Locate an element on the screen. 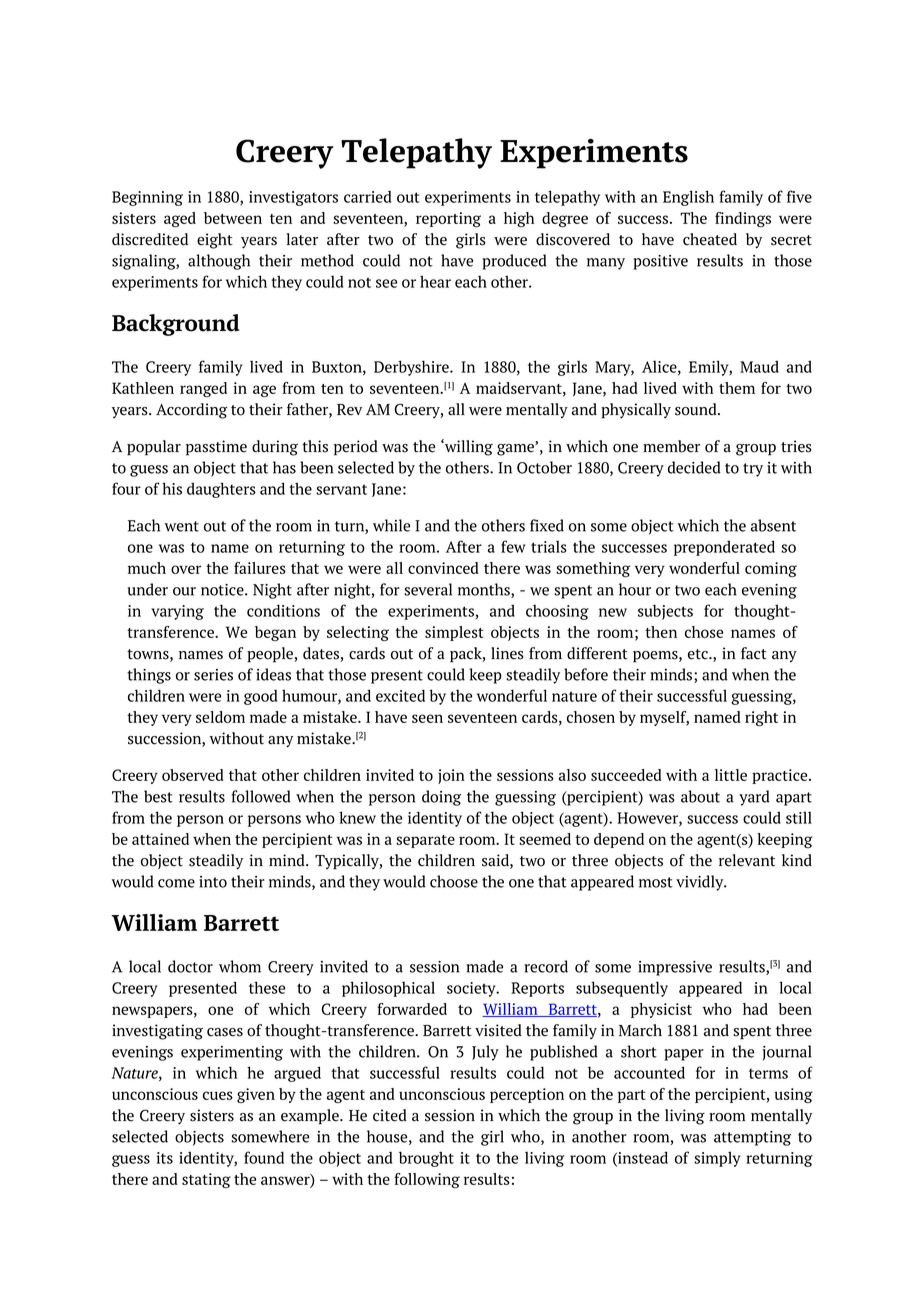  into is located at coordinates (213, 882).
